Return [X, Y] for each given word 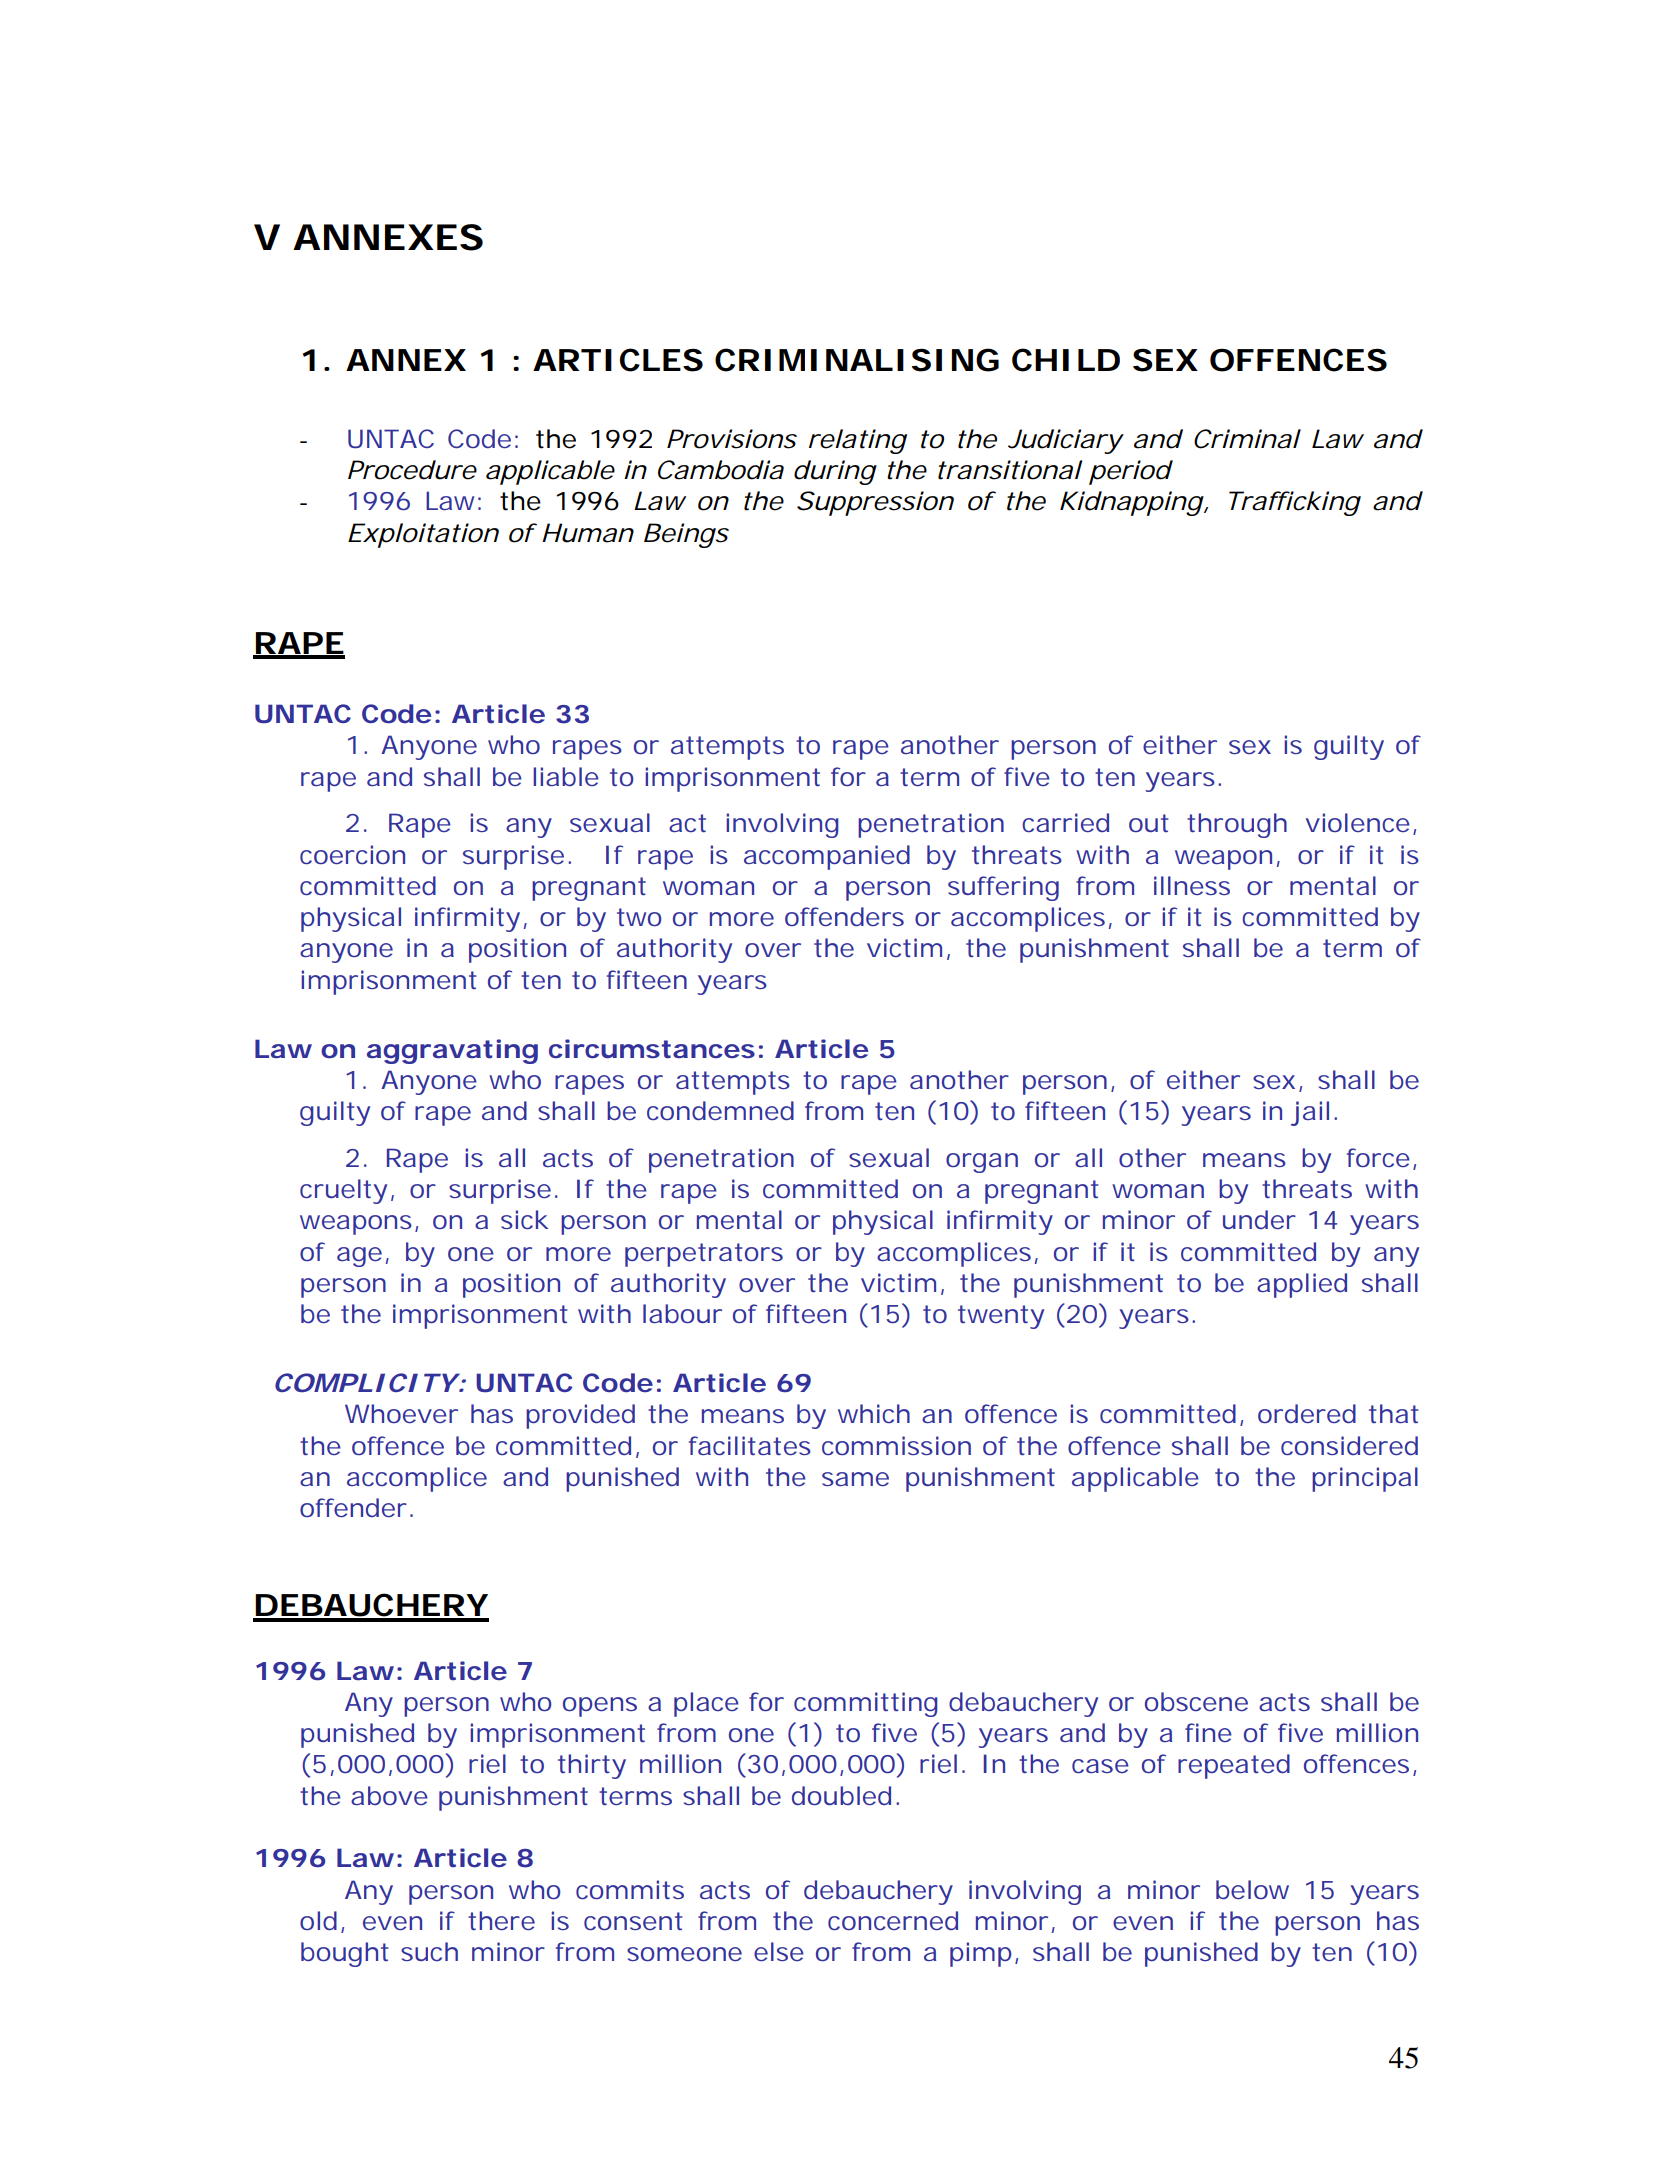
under [1259, 1219]
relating [858, 441]
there [501, 1920]
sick [524, 1219]
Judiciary [1065, 441]
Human [588, 533]
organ [982, 1163]
